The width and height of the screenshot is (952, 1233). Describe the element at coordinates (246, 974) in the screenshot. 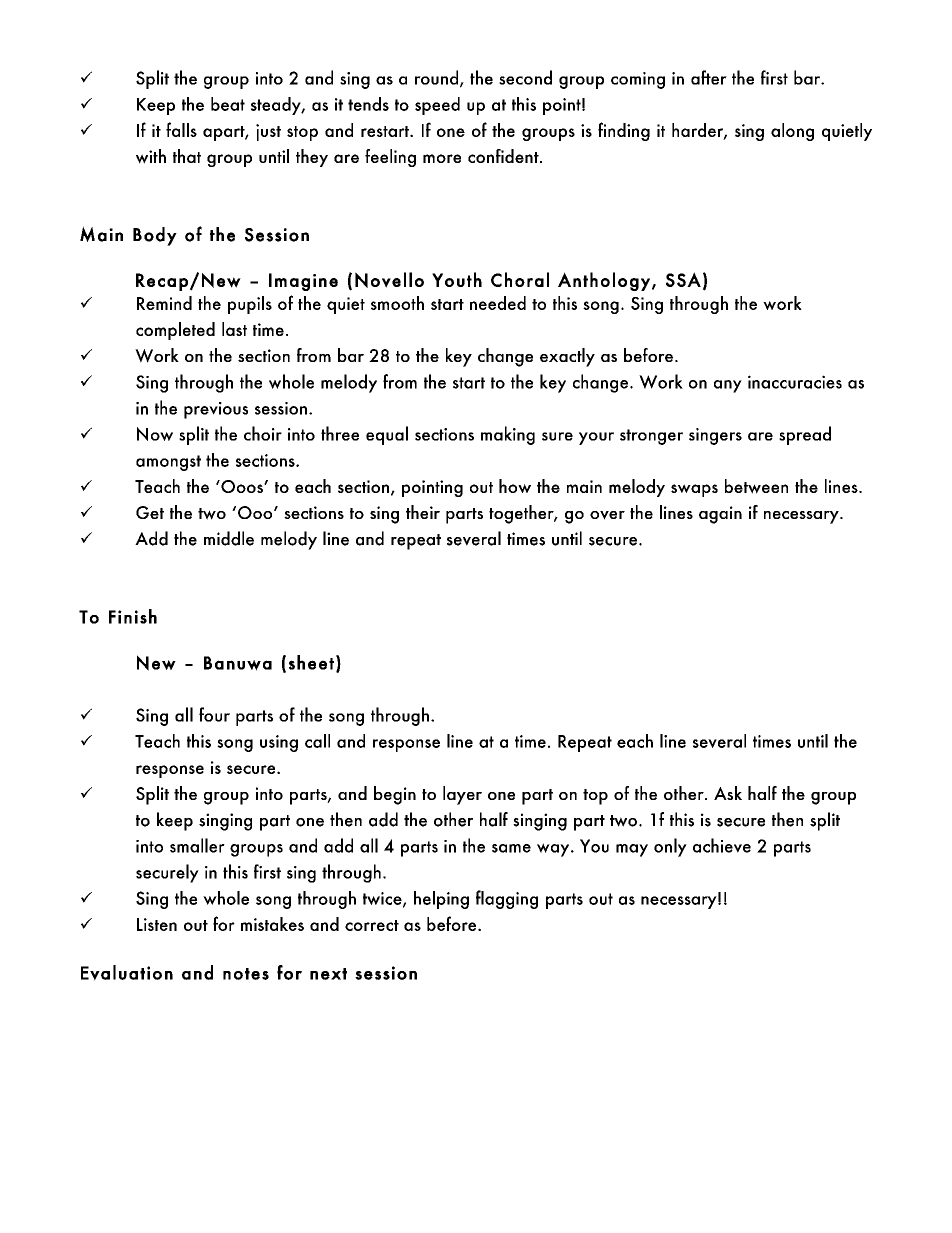

I see `notes` at that location.
